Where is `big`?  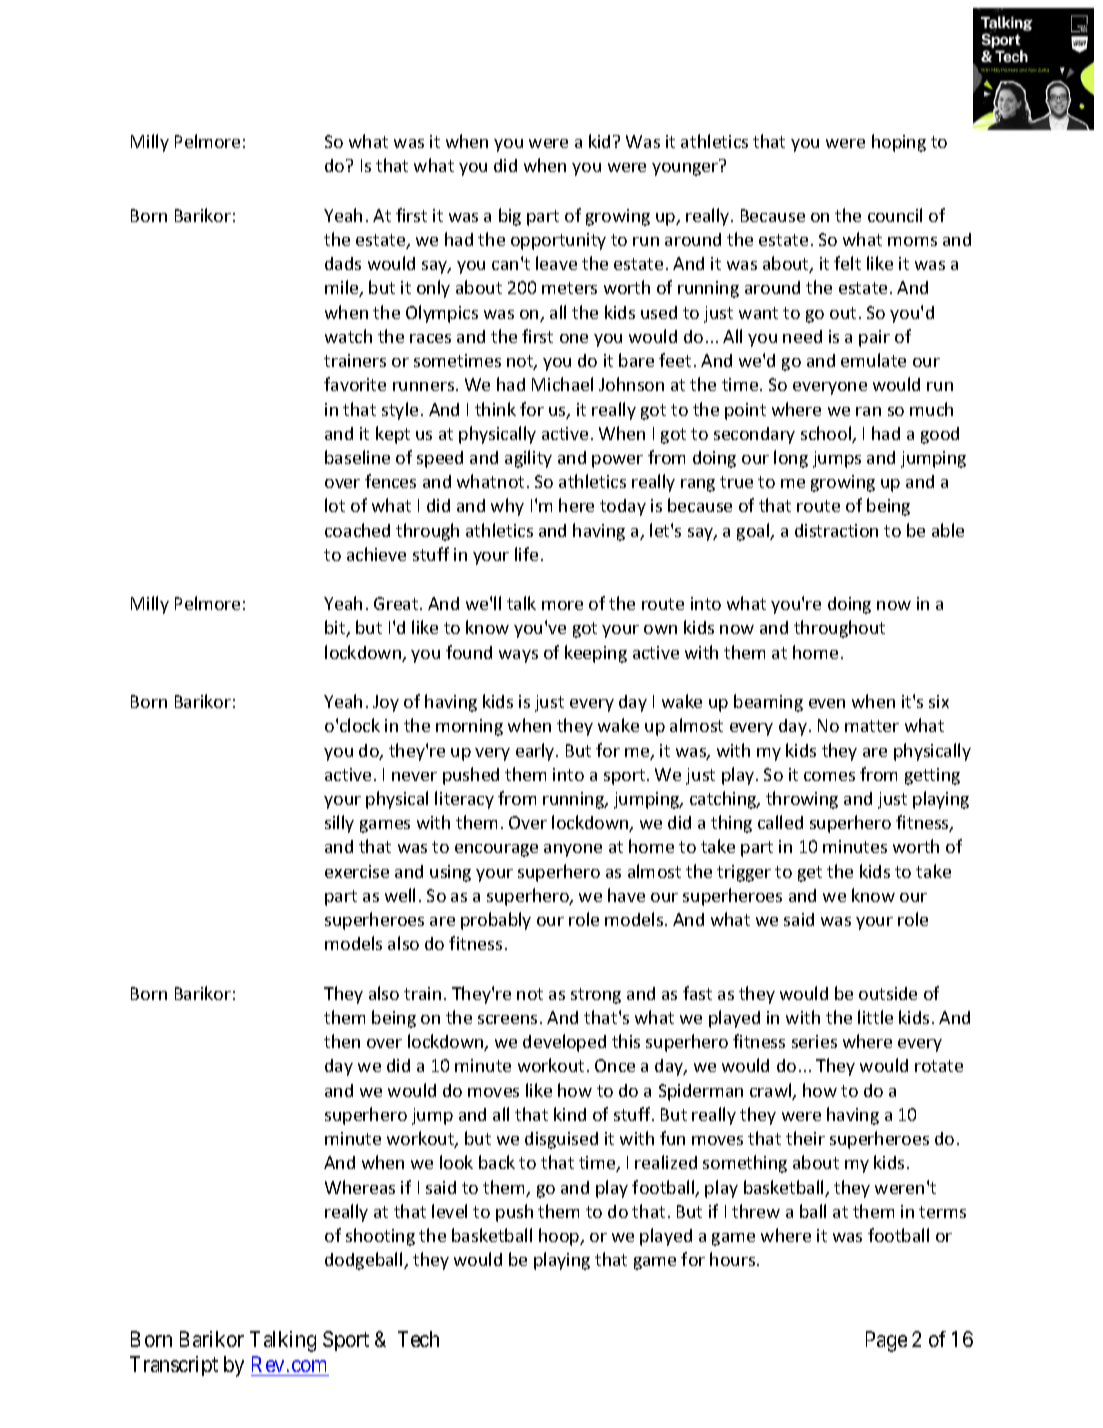
big is located at coordinates (510, 217).
